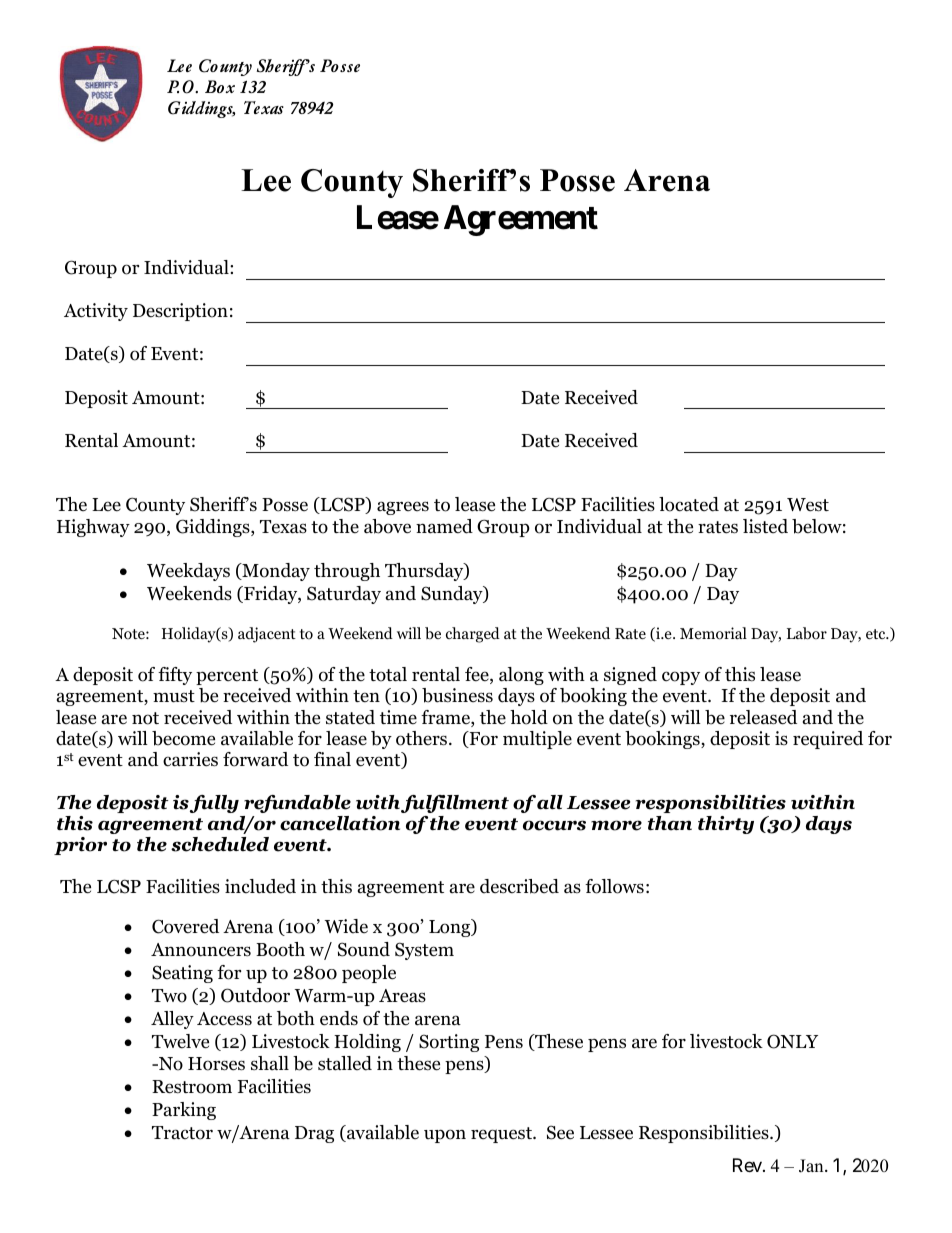  What do you see at coordinates (807, 633) in the screenshot?
I see `Labor` at bounding box center [807, 633].
